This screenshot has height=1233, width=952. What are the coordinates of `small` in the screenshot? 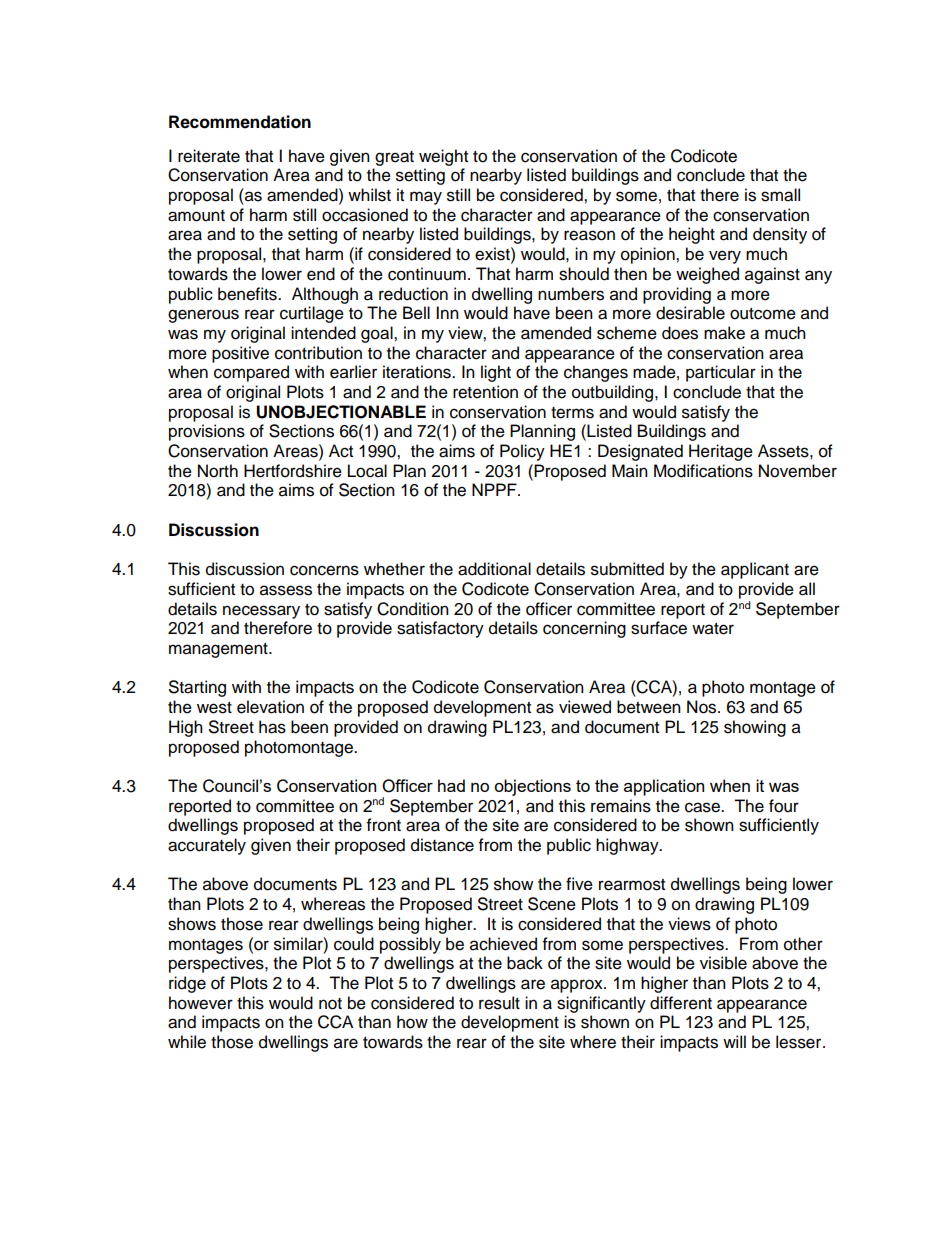 It's located at (780, 195).
